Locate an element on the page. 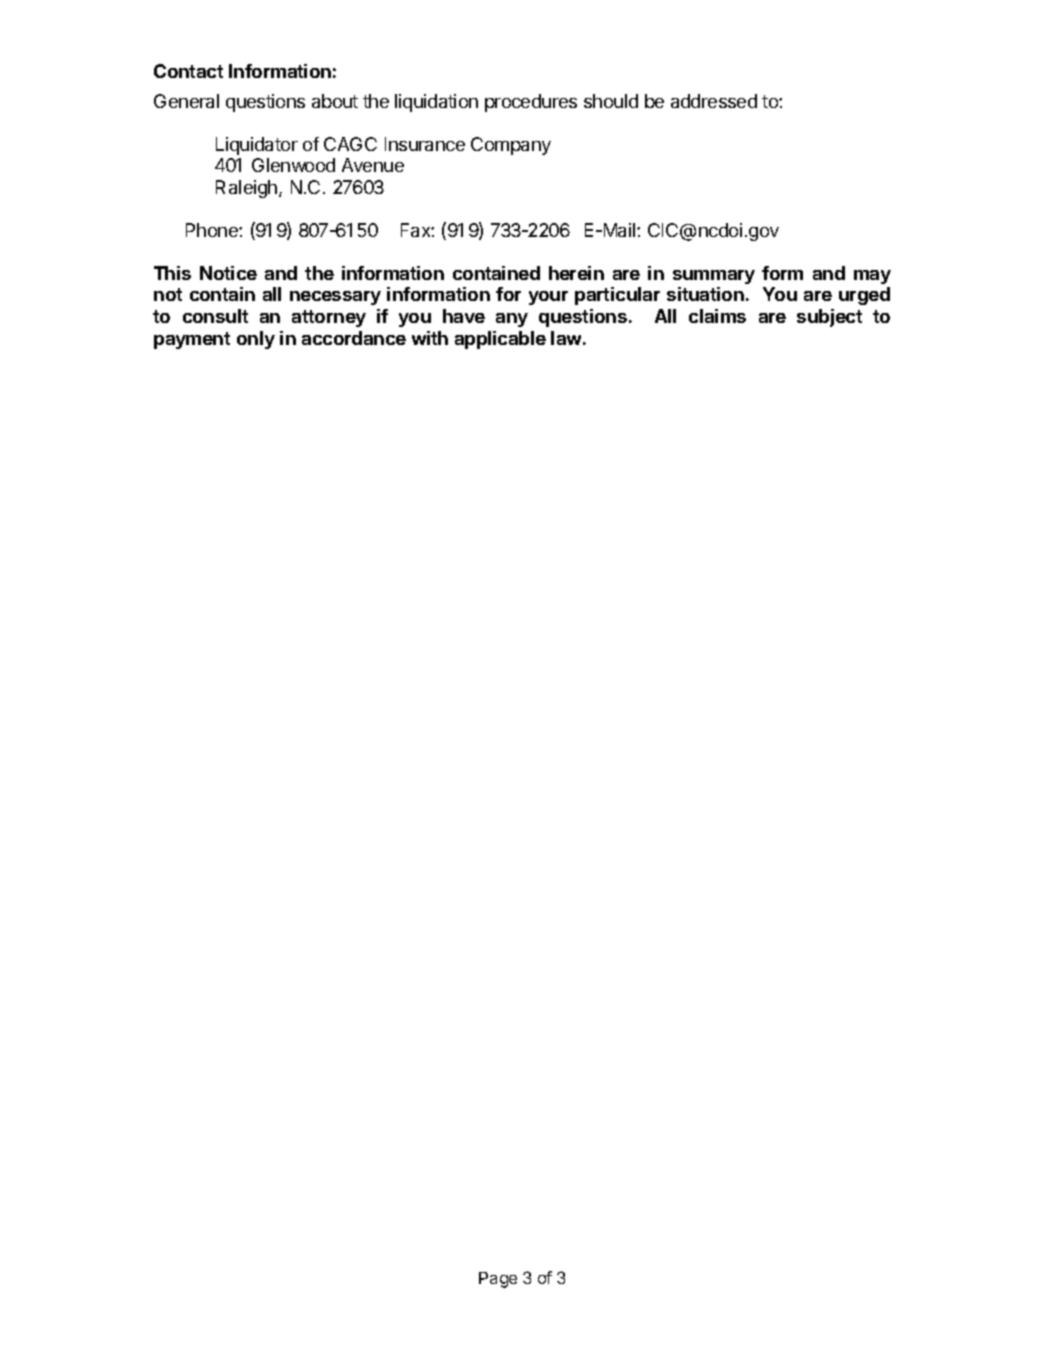 This page has width=1044, height=1350. have is located at coordinates (464, 316).
